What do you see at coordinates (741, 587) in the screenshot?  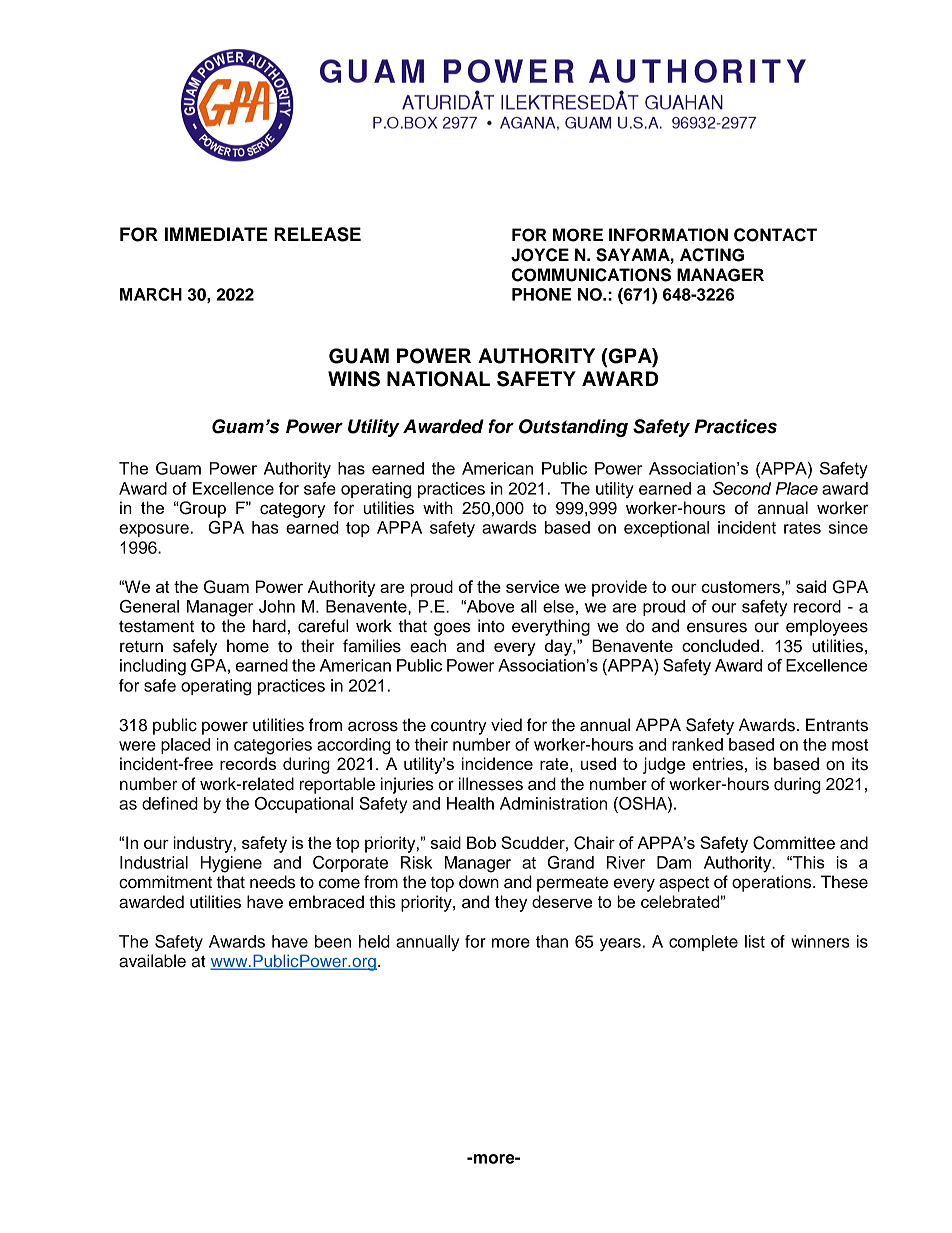 I see `customers` at bounding box center [741, 587].
